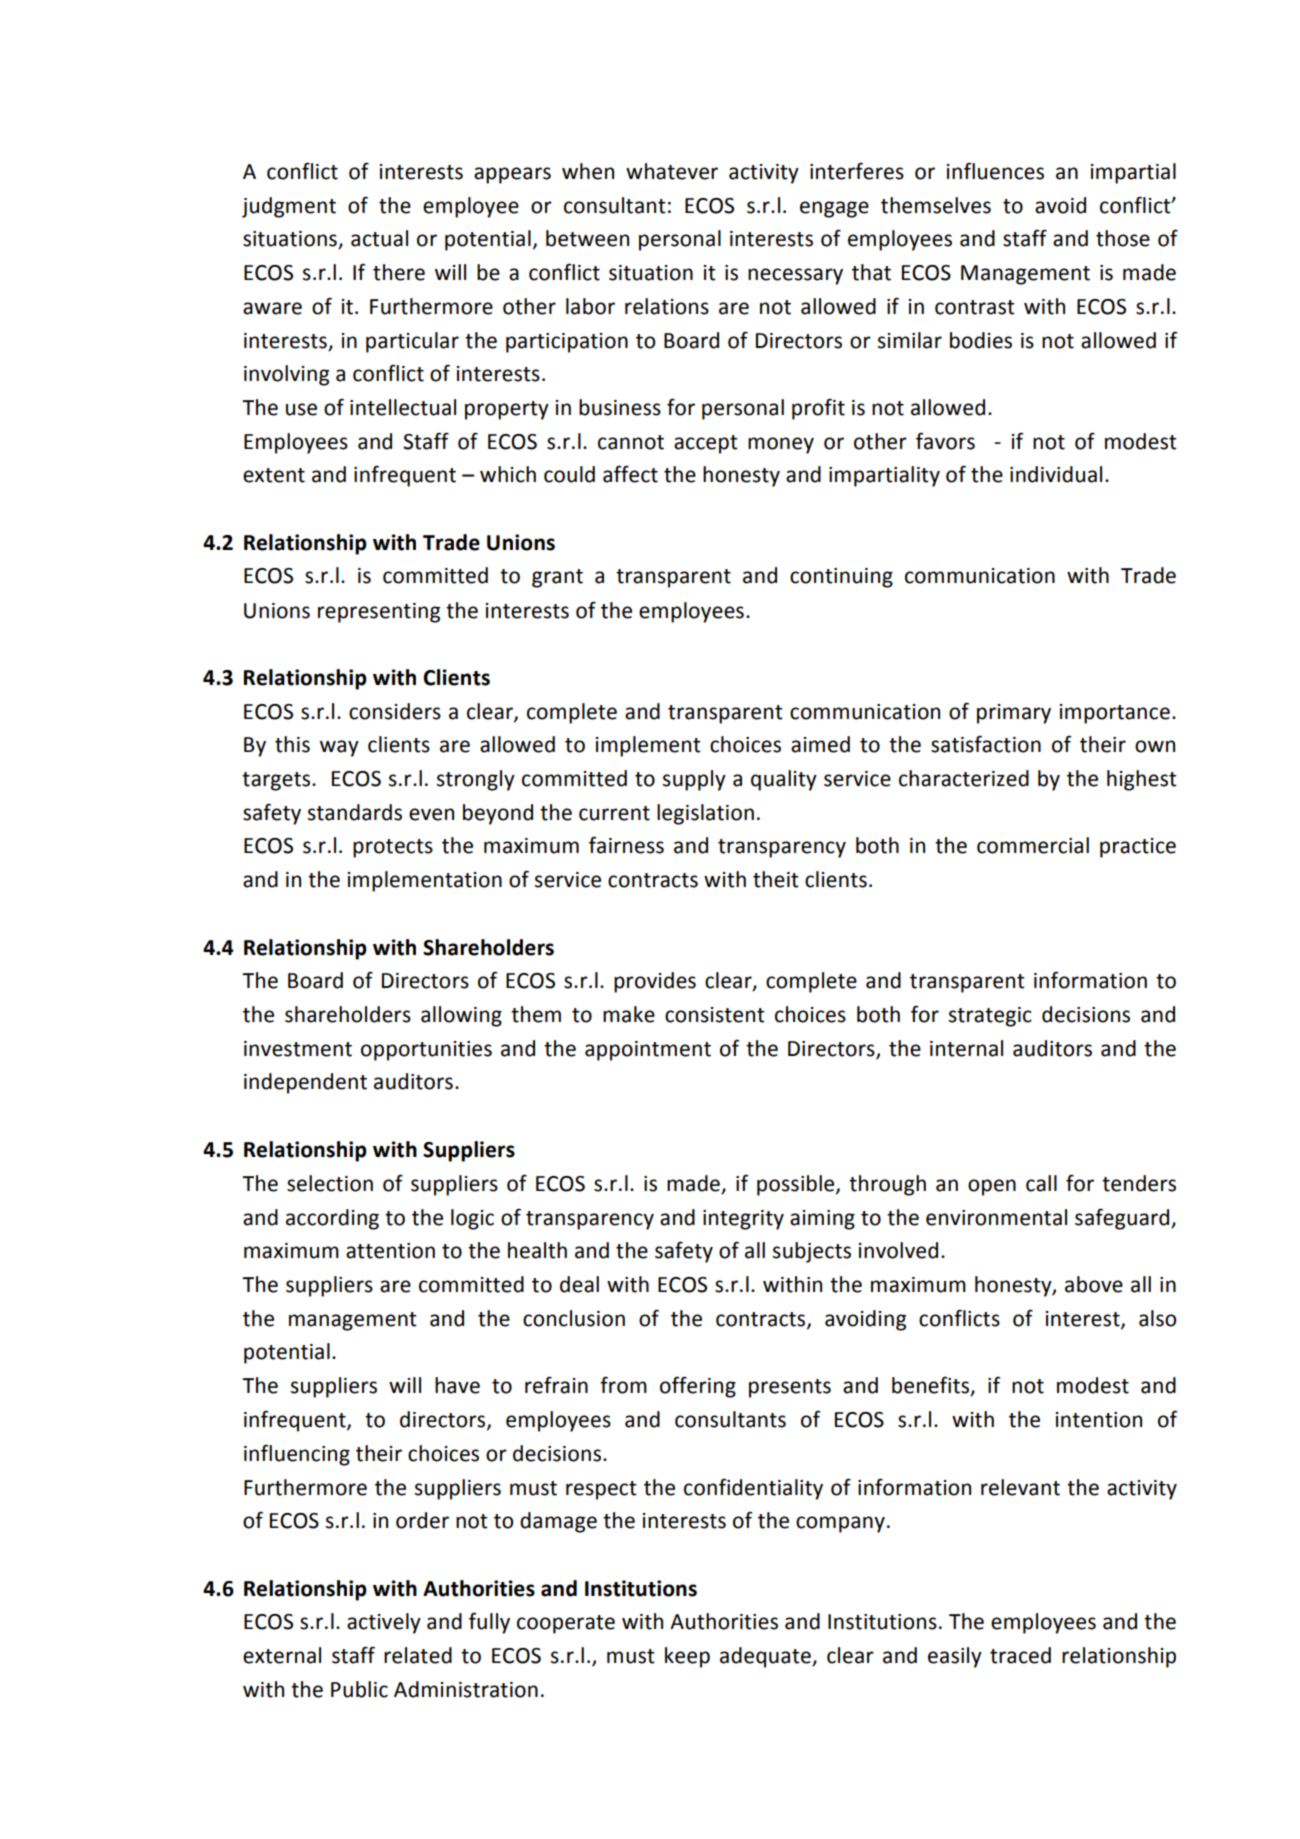 This page has height=1839, width=1300. I want to click on aimed, so click(820, 744).
